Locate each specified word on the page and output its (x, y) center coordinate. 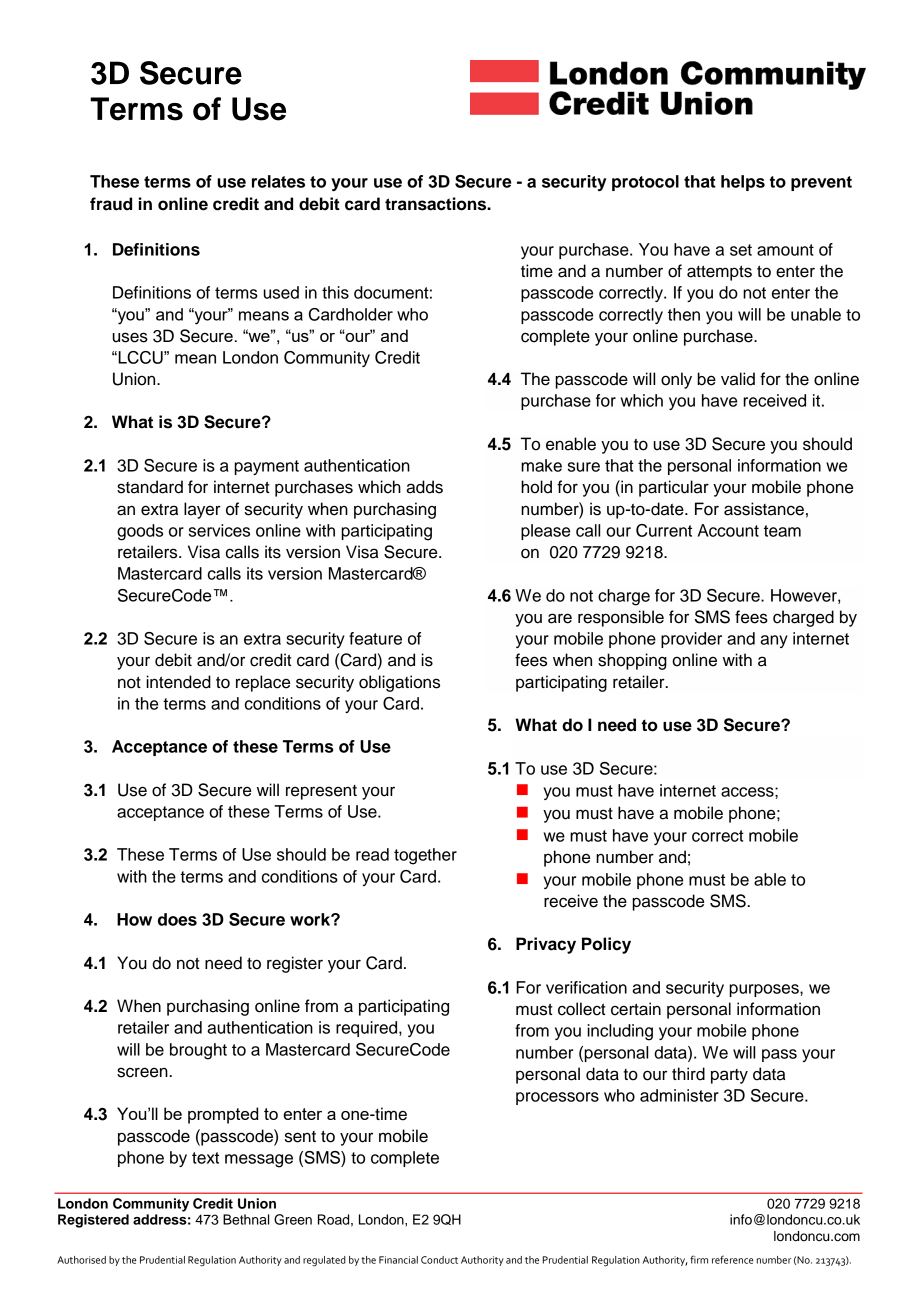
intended (178, 682)
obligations (399, 683)
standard (150, 487)
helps (743, 183)
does (177, 919)
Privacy (546, 945)
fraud (111, 204)
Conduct (439, 1260)
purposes (765, 990)
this (335, 292)
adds (424, 487)
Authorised (81, 1260)
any (774, 641)
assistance (764, 509)
